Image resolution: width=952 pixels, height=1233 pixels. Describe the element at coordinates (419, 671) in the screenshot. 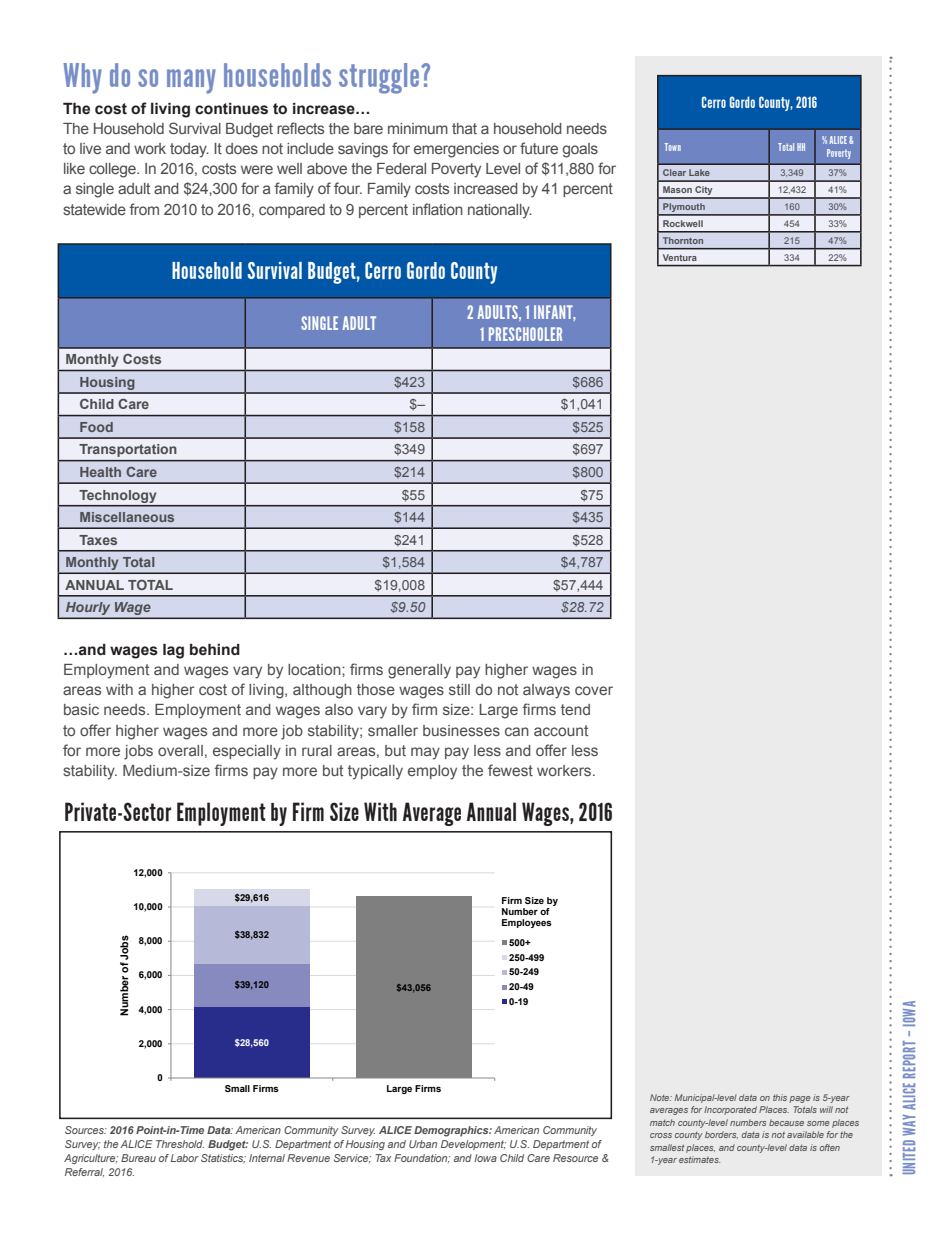

I see `generally` at that location.
